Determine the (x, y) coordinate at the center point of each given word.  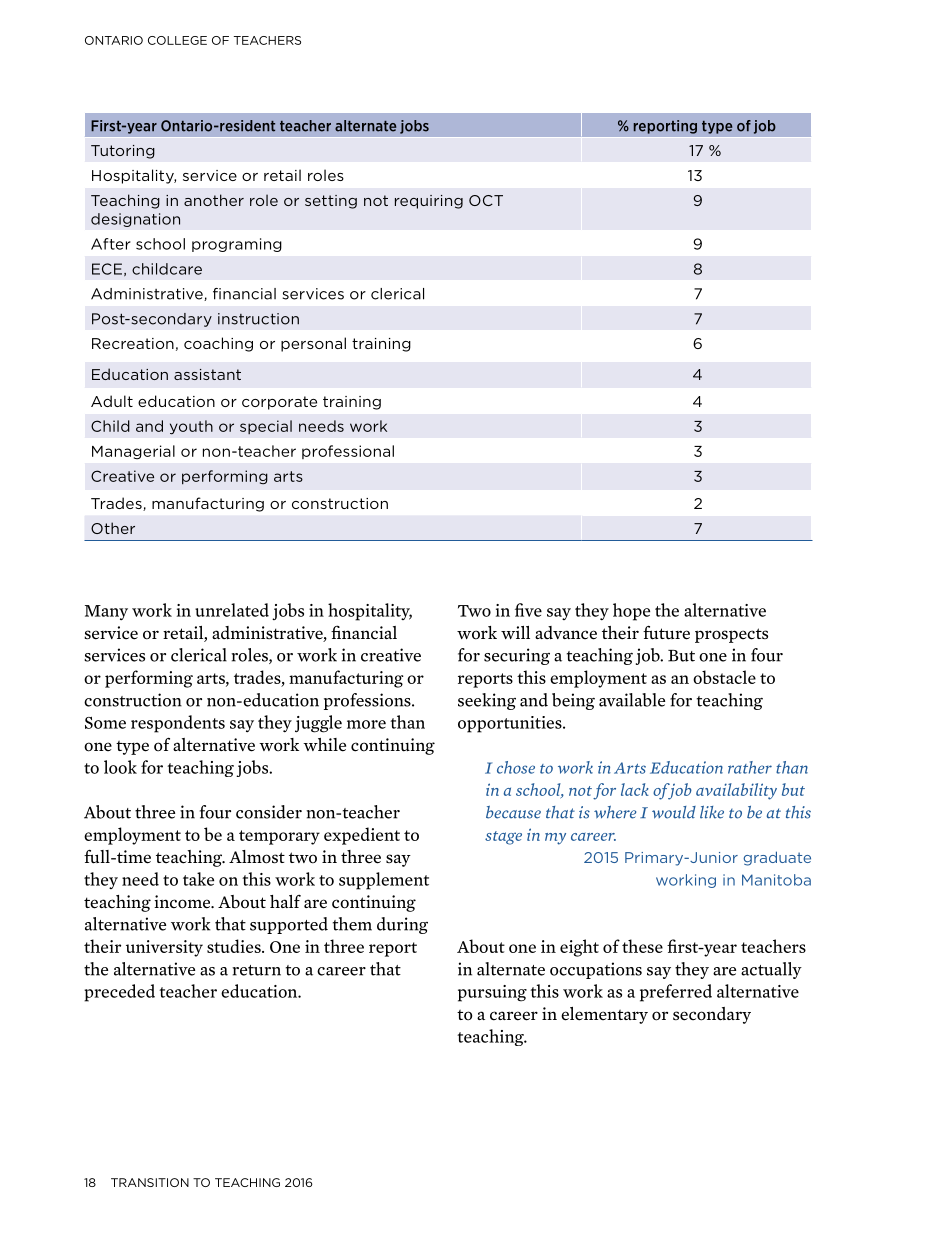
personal (313, 344)
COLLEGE (177, 40)
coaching (218, 344)
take (198, 879)
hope (631, 612)
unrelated (232, 610)
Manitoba (776, 880)
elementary (604, 1015)
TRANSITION (150, 1182)
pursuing (492, 993)
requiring (429, 202)
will (515, 632)
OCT (486, 200)
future (666, 633)
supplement (384, 881)
